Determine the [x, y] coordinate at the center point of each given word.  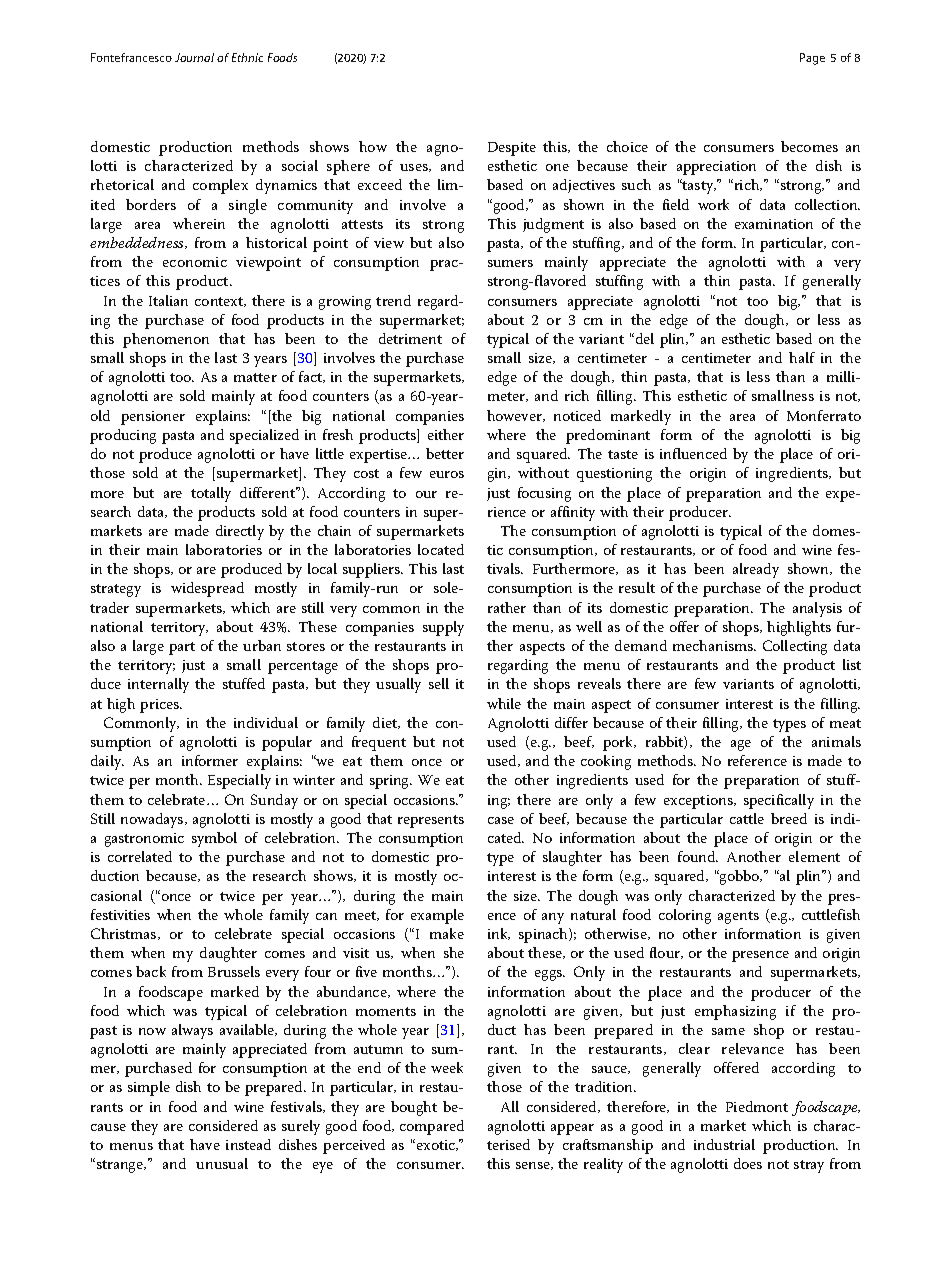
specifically [779, 801]
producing [123, 436]
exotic [437, 1145]
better [445, 453]
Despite [512, 149]
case [501, 820]
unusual [222, 1163]
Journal [194, 57]
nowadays [153, 820]
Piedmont [757, 1106]
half [802, 357]
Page [812, 59]
